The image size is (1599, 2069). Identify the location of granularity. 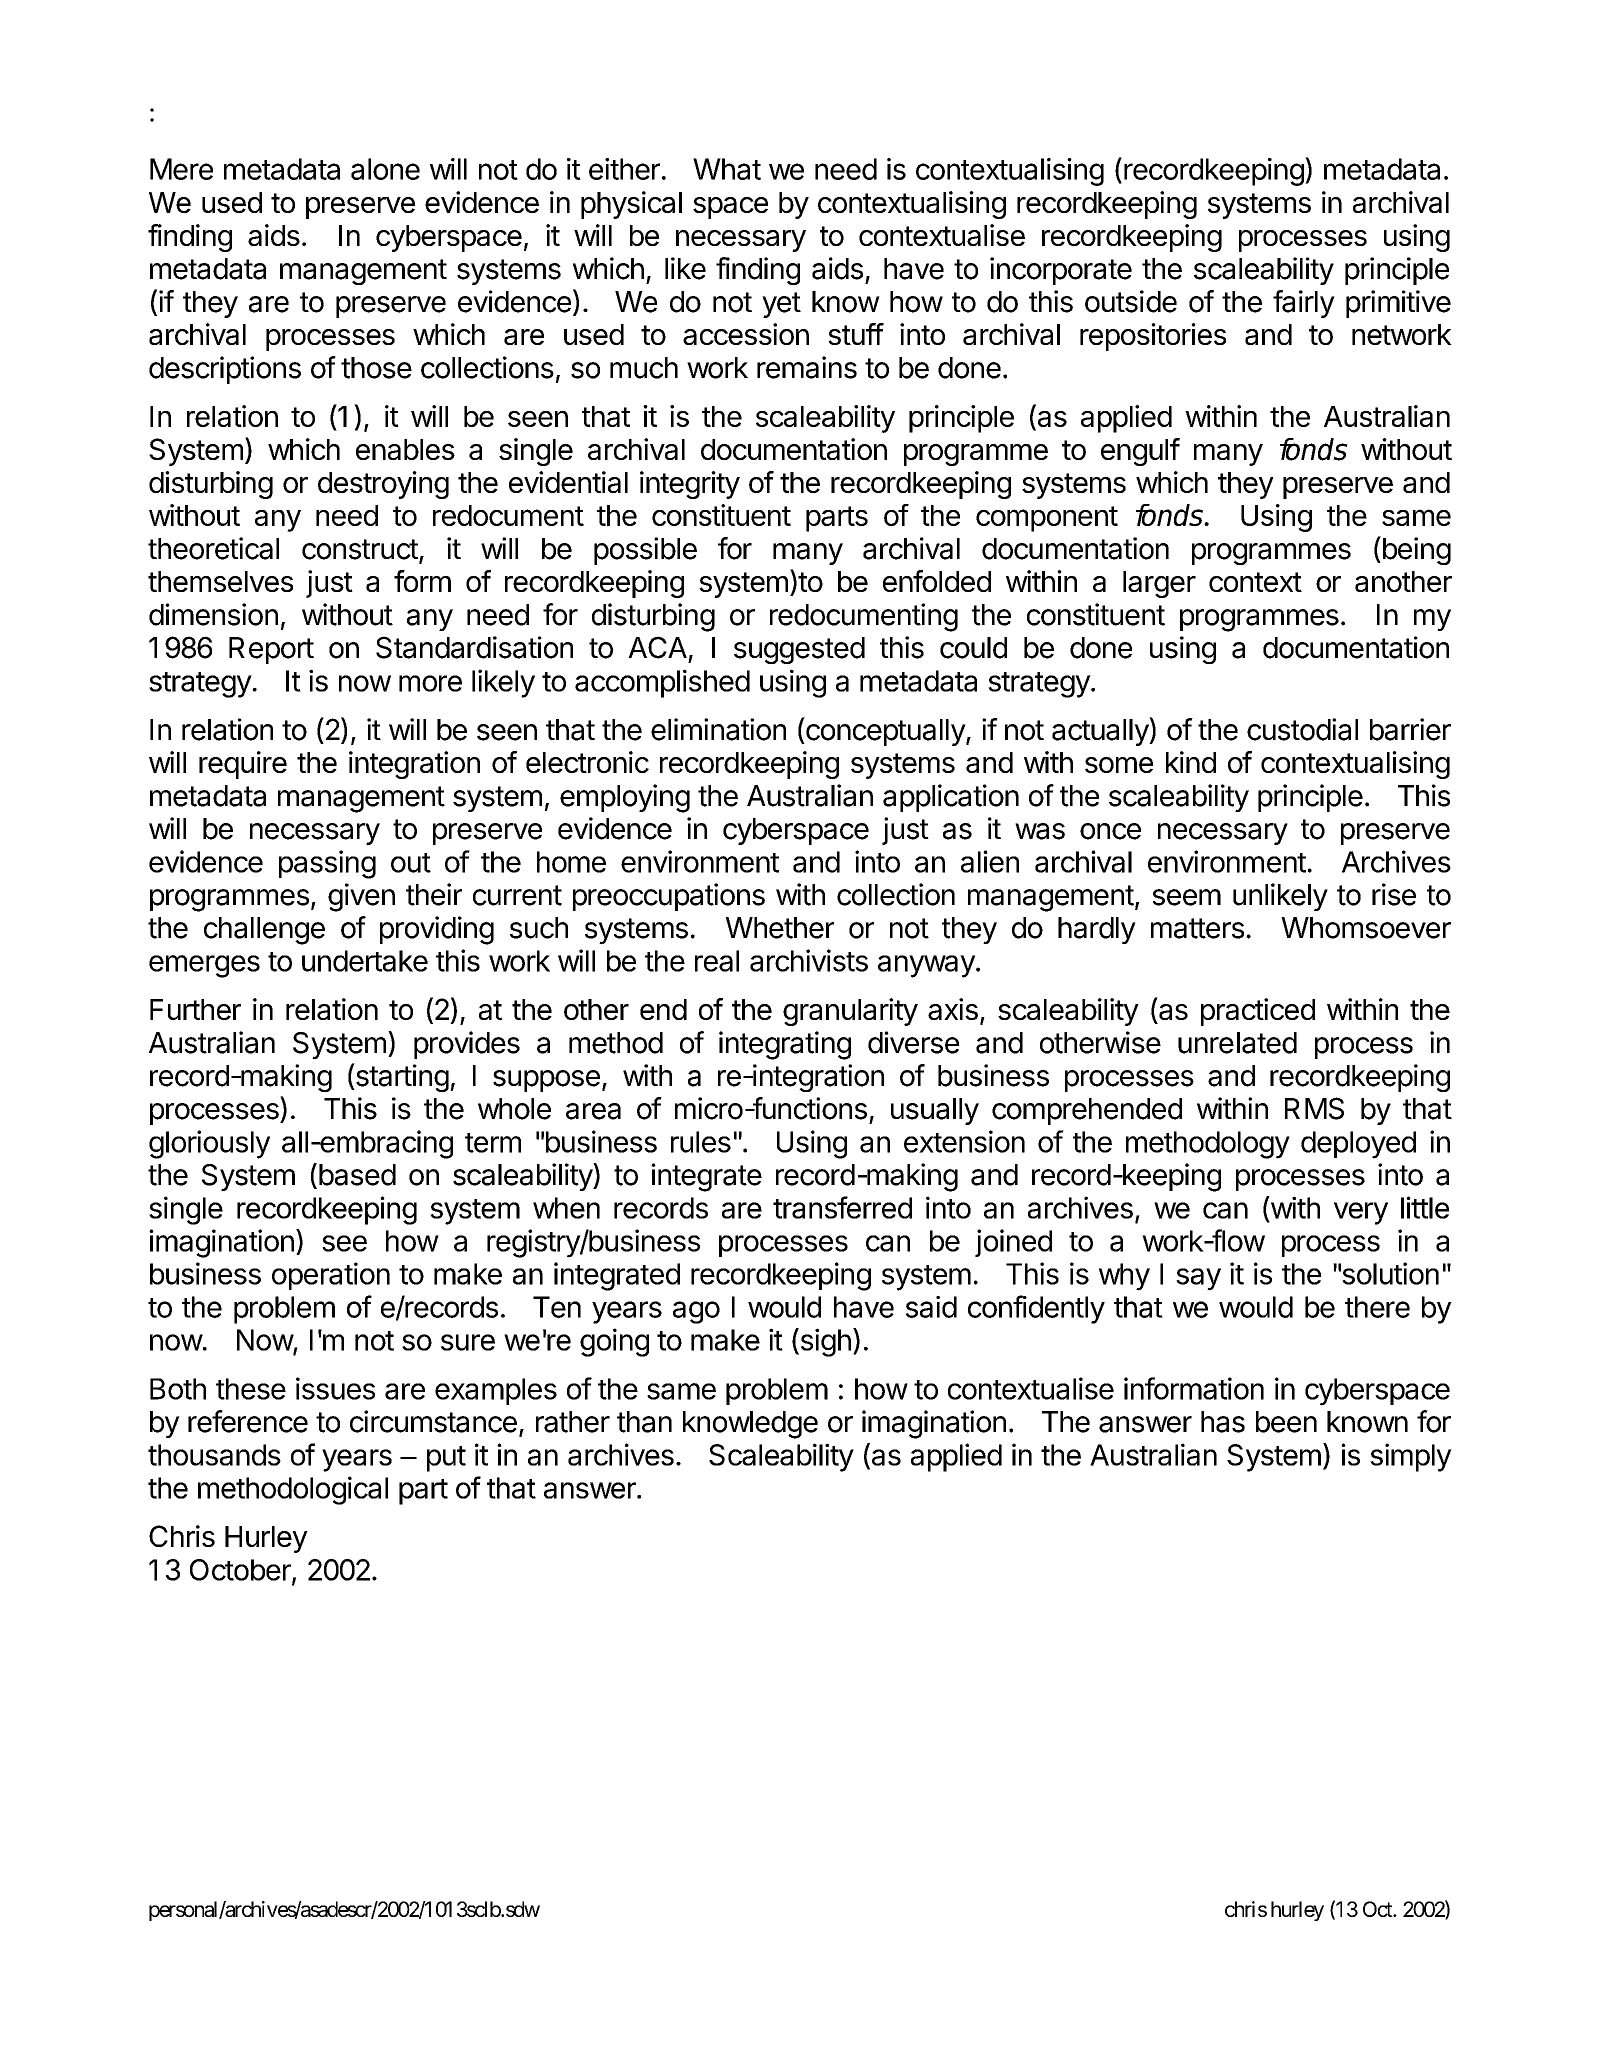
(850, 1012).
